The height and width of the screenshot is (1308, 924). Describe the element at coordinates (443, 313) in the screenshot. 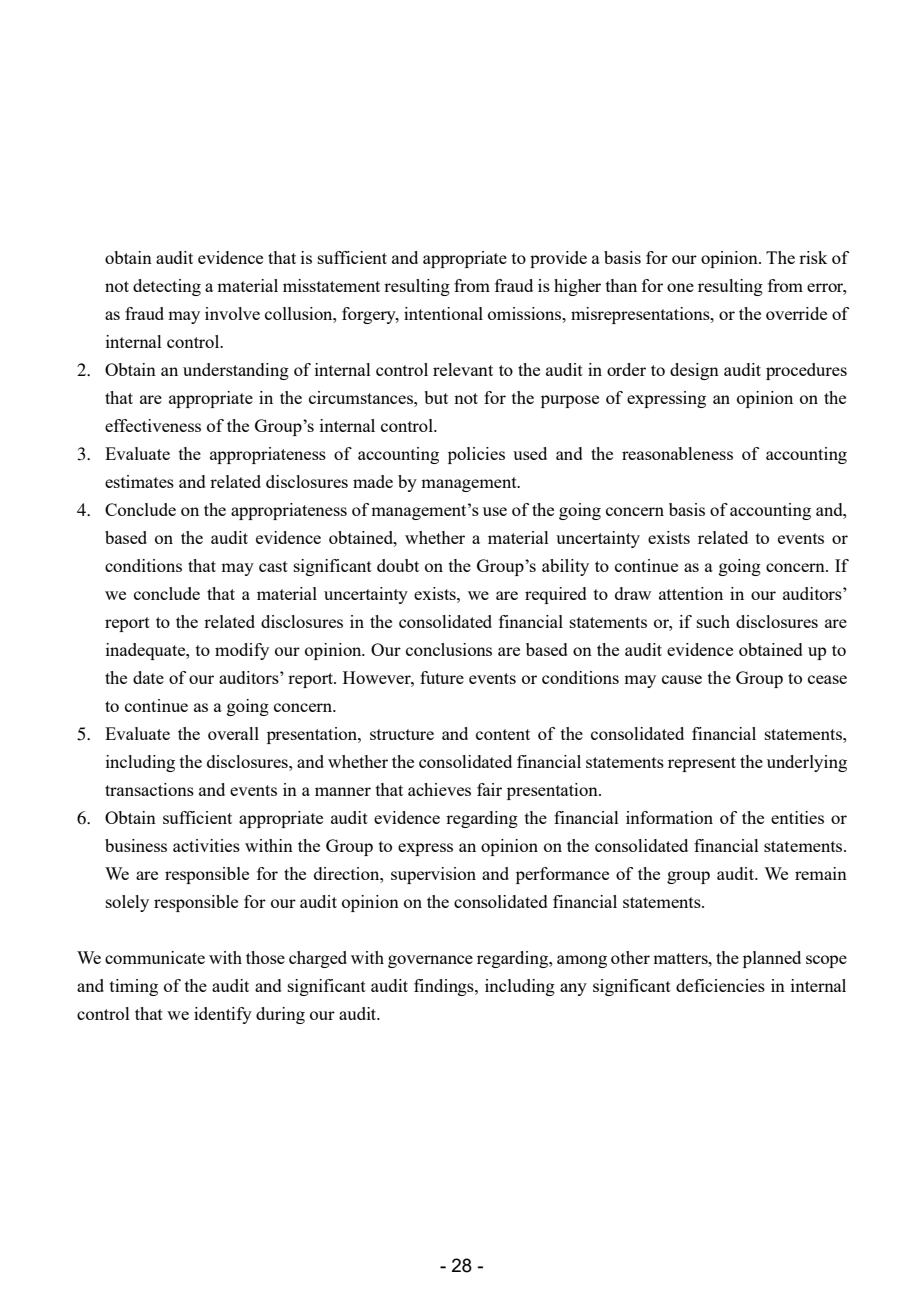

I see `intentional` at that location.
